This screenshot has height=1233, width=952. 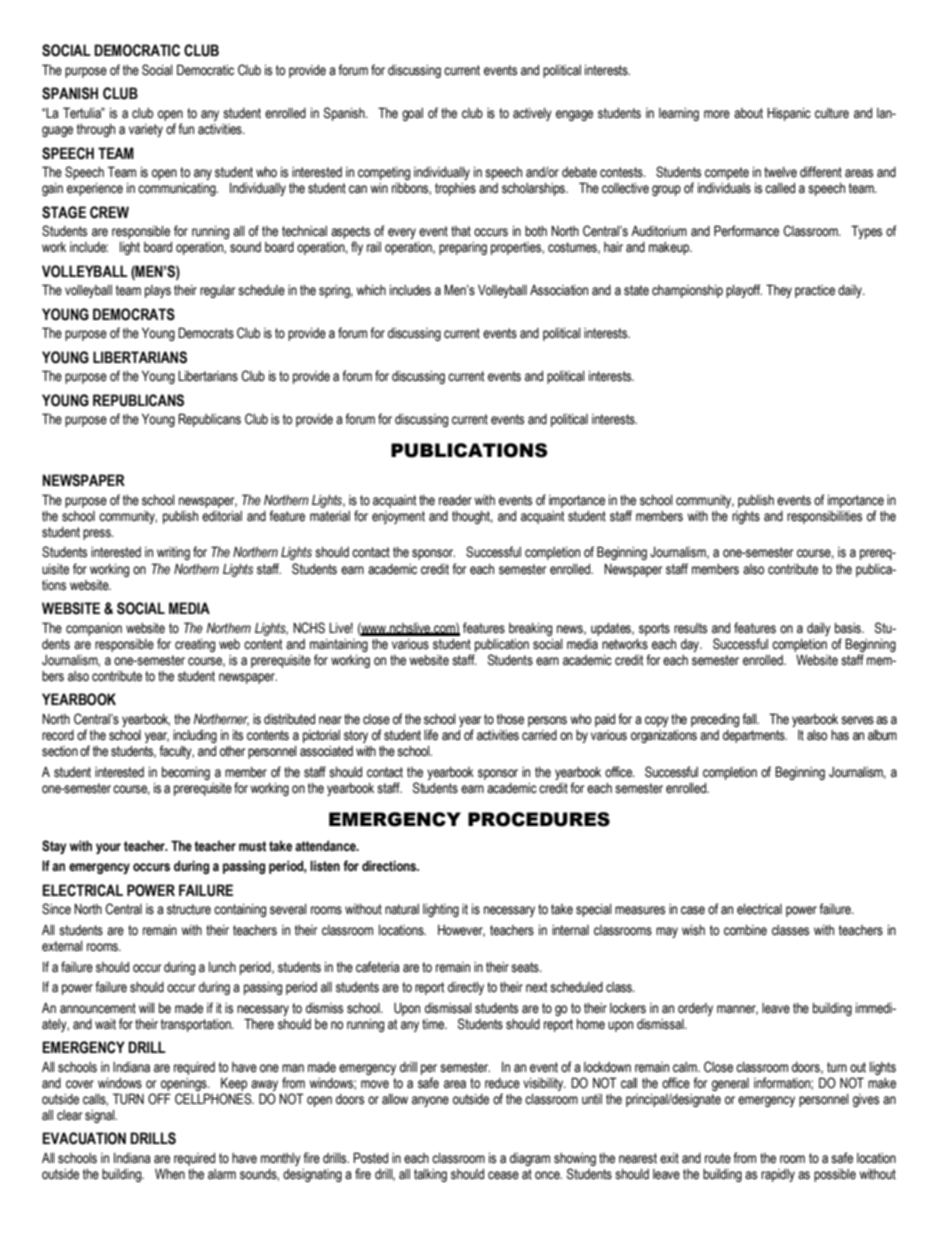 What do you see at coordinates (170, 1174) in the screenshot?
I see `When` at bounding box center [170, 1174].
